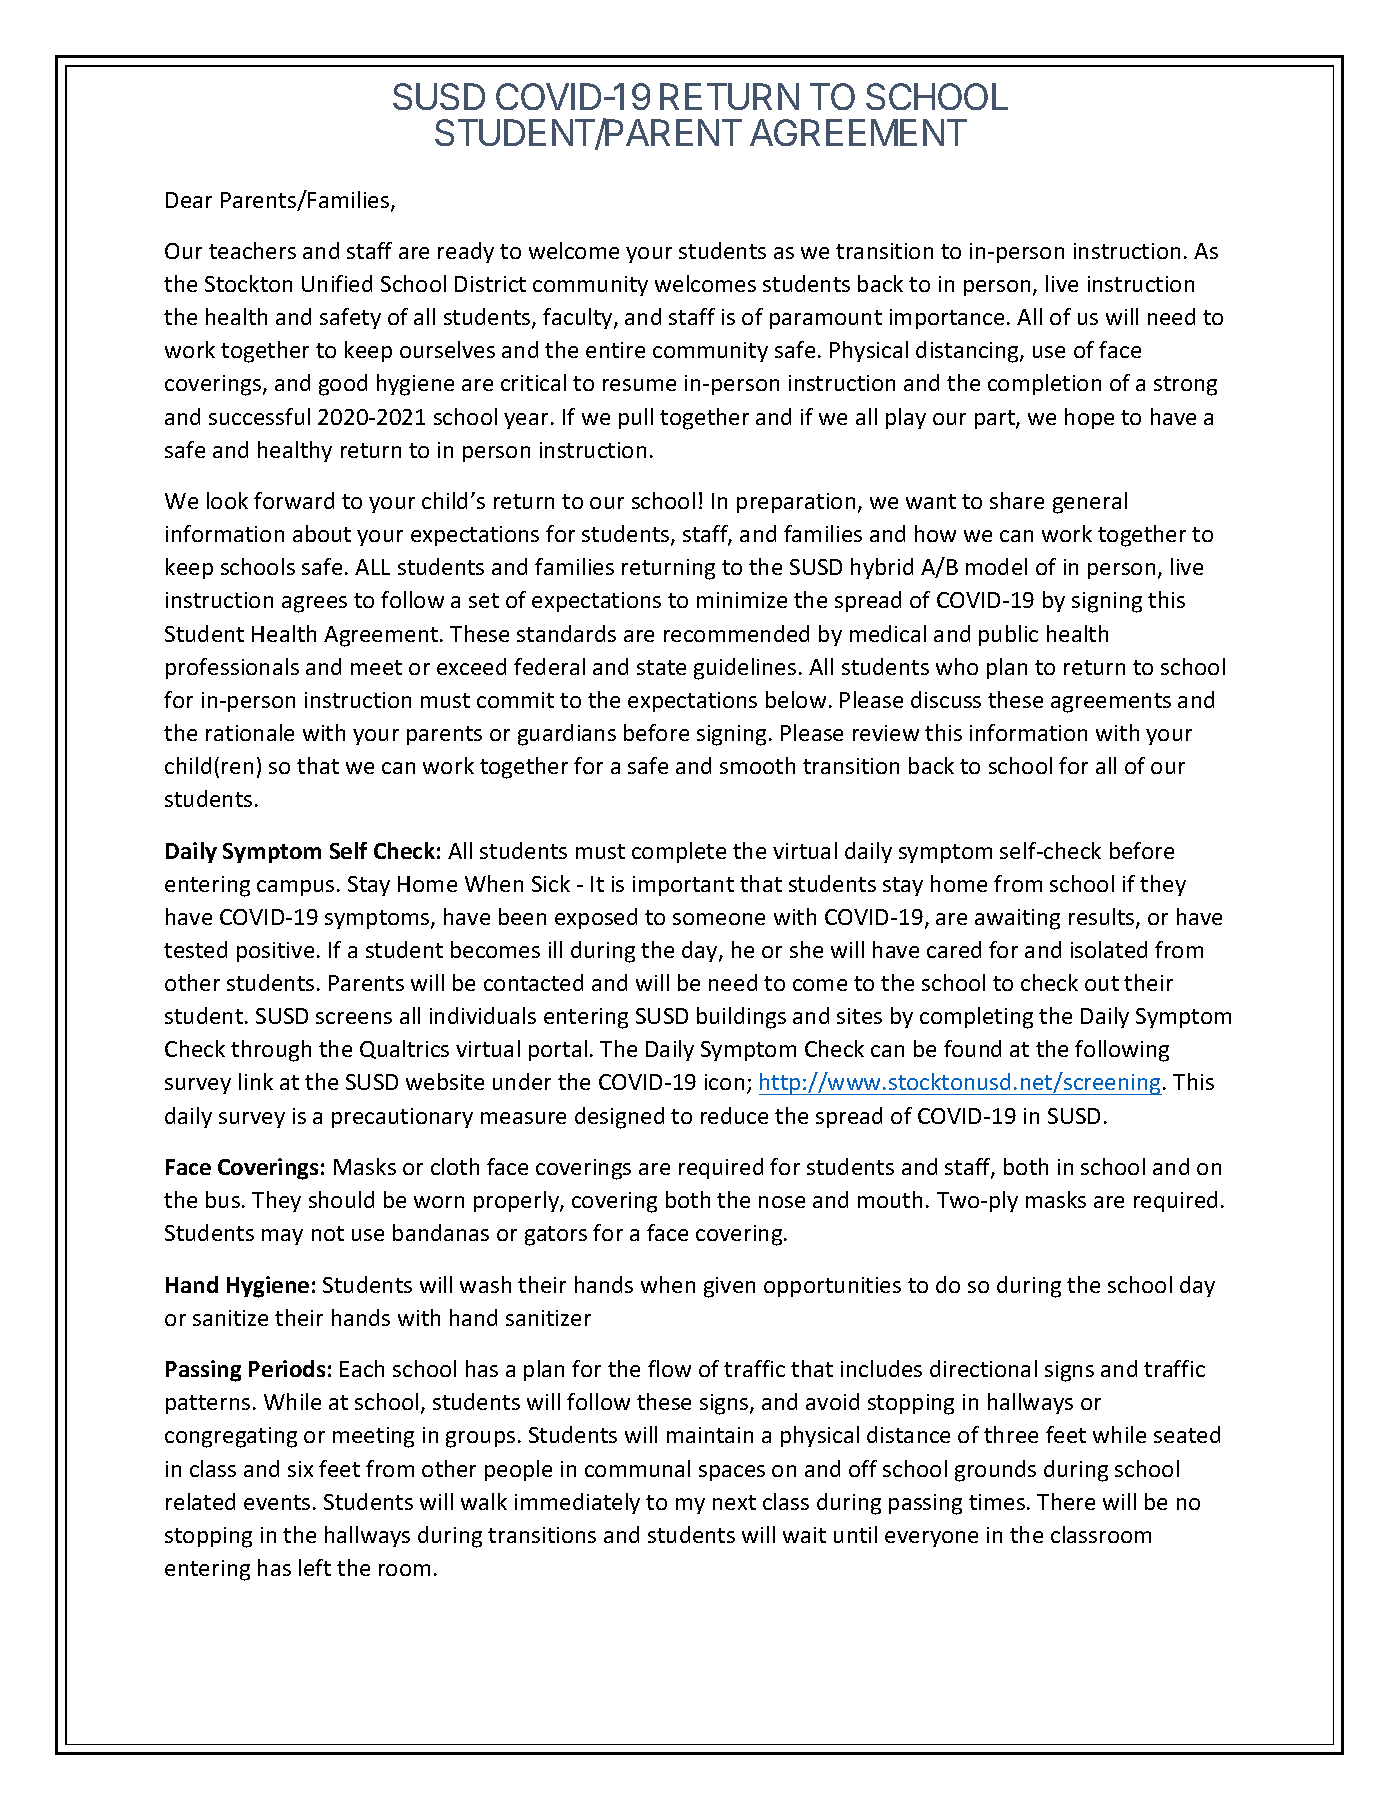 This image has width=1399, height=1810. What do you see at coordinates (996, 566) in the image?
I see `model` at bounding box center [996, 566].
